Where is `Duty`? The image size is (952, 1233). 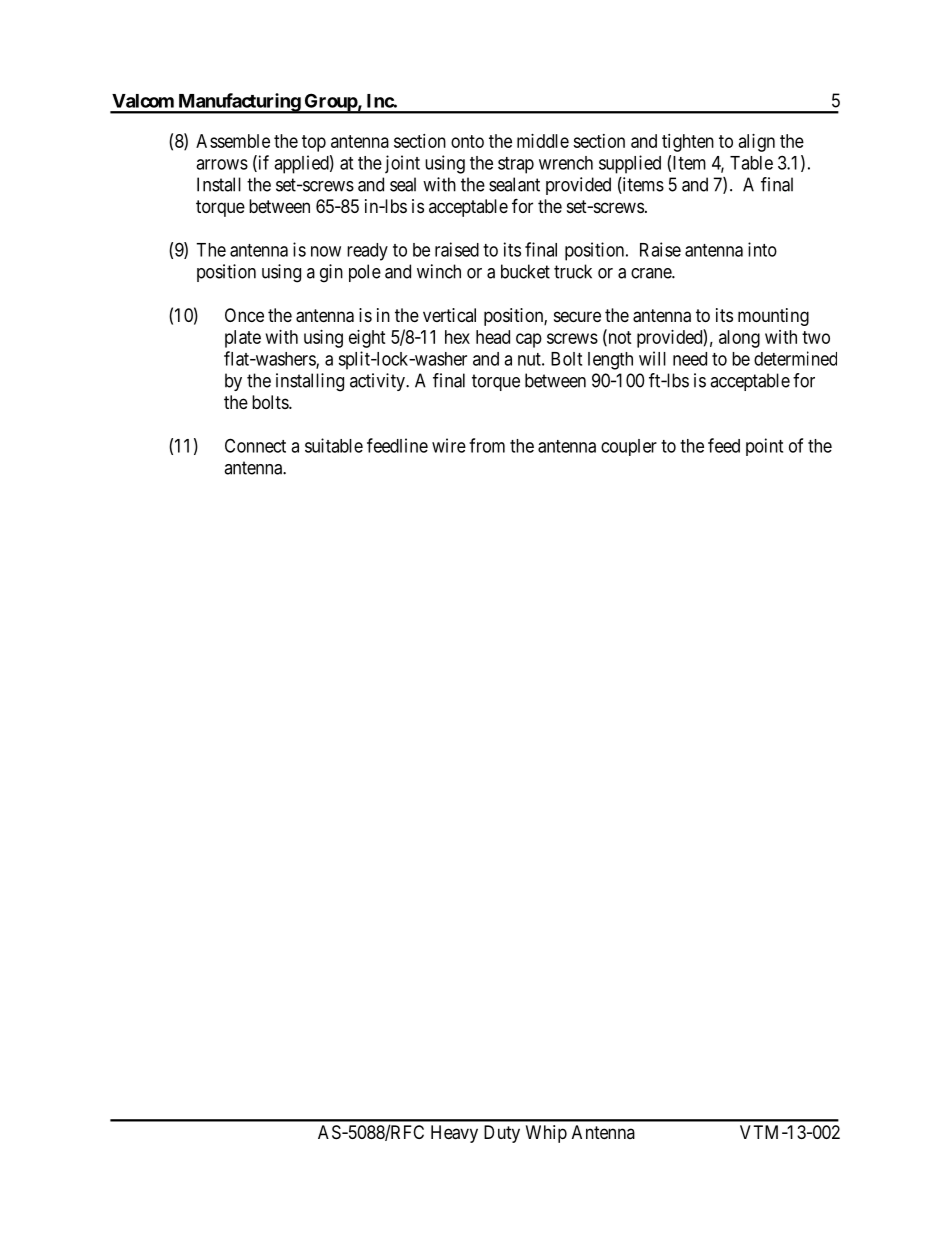
Duty is located at coordinates (502, 1134).
